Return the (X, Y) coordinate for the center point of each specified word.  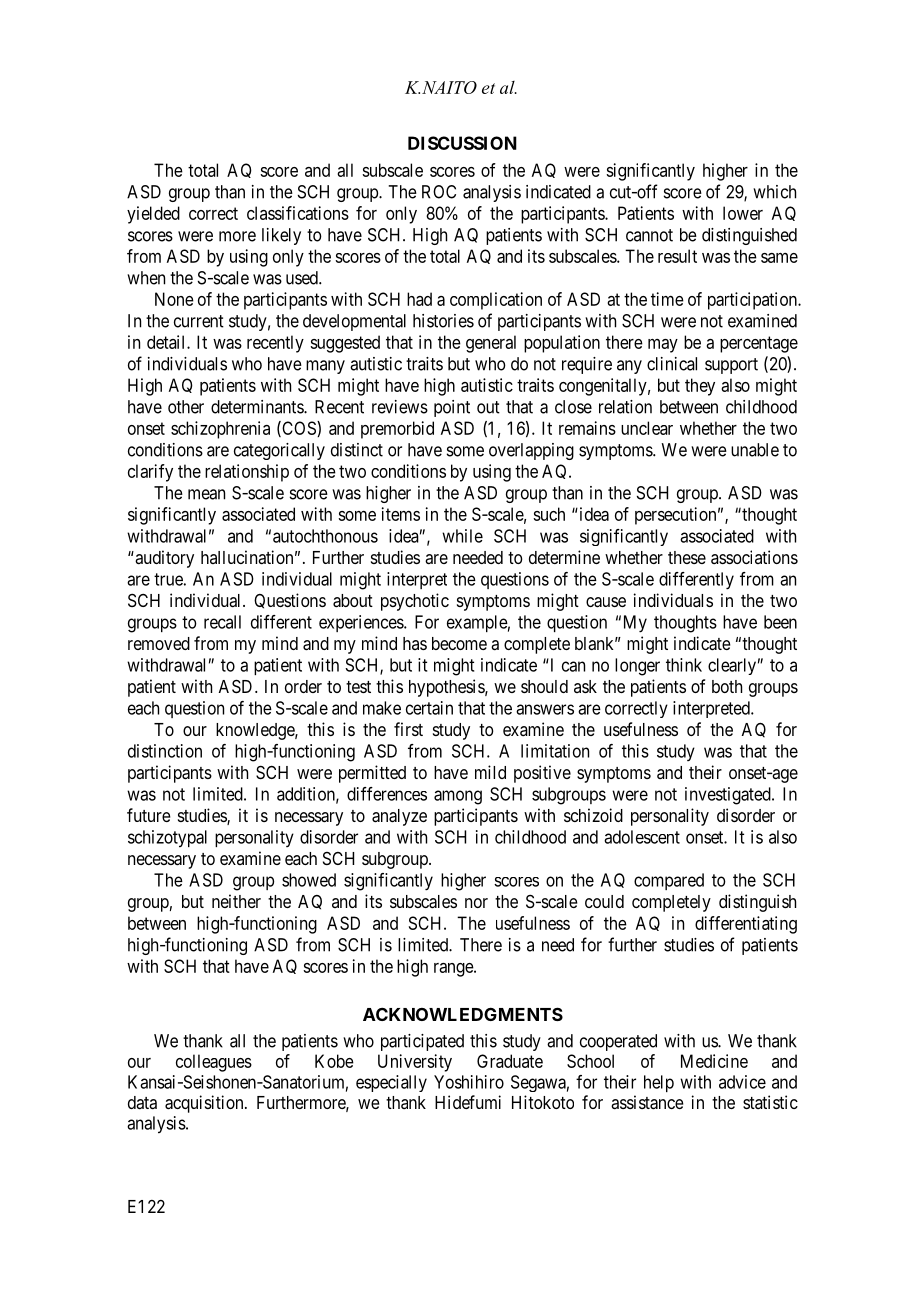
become (459, 643)
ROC (439, 192)
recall (222, 622)
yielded (153, 215)
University (415, 1063)
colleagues (214, 1063)
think (684, 665)
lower (743, 213)
